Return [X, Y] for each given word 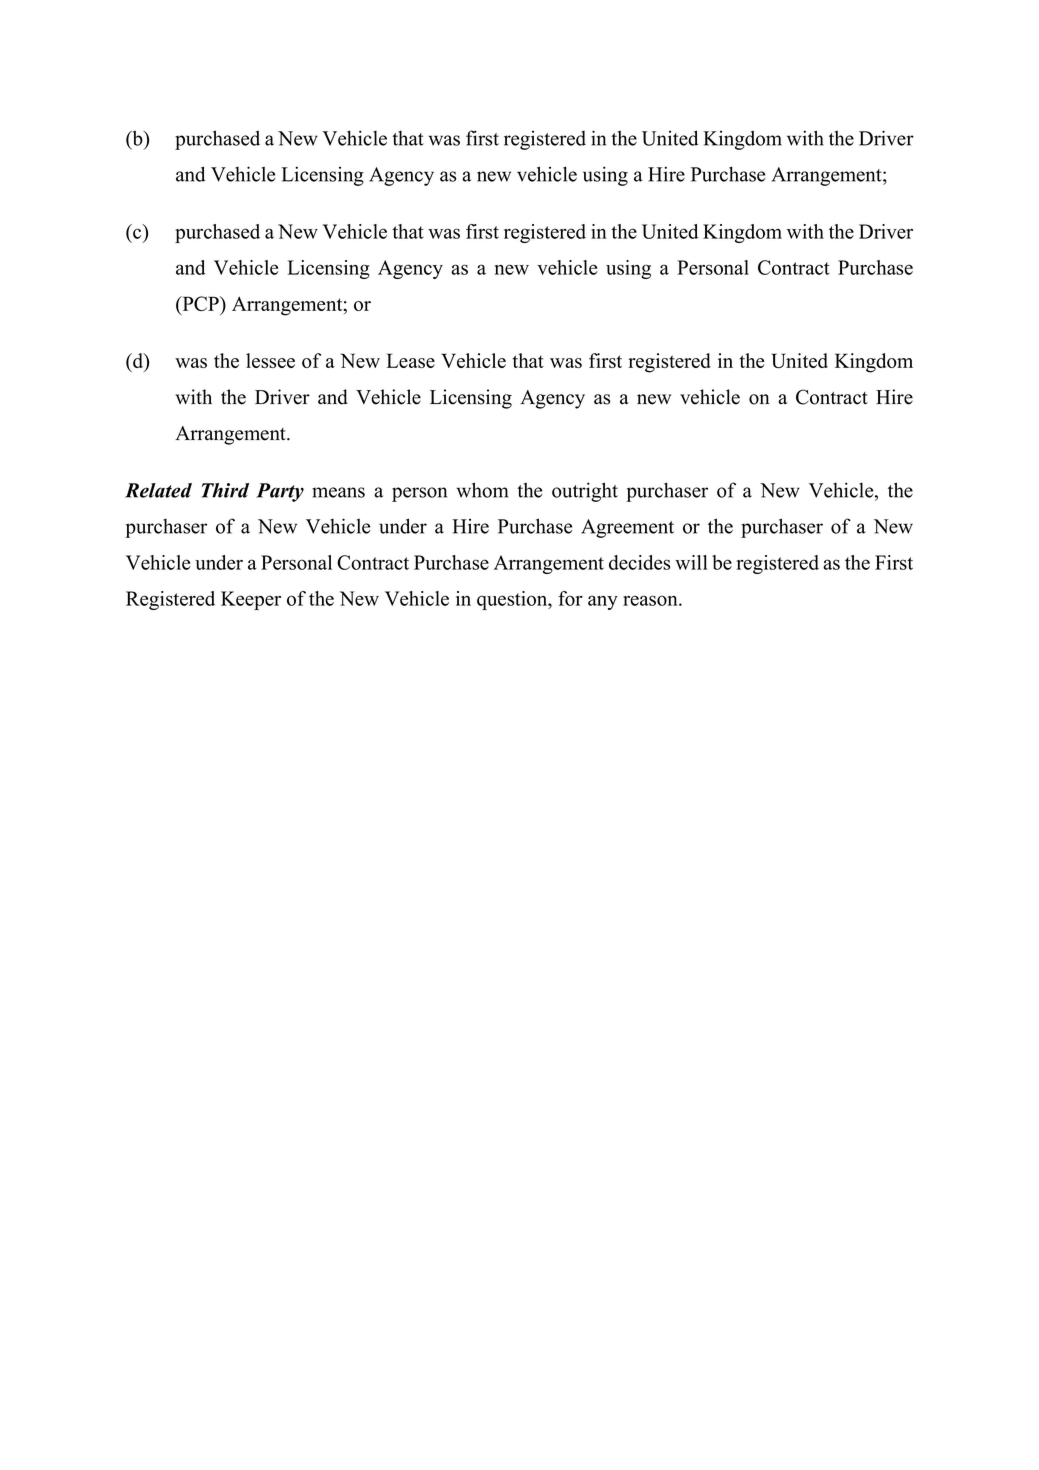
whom [482, 490]
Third [225, 490]
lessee [270, 360]
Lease [410, 360]
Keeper [251, 600]
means [338, 492]
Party [280, 492]
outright [585, 492]
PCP [200, 305]
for [570, 598]
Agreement [627, 528]
